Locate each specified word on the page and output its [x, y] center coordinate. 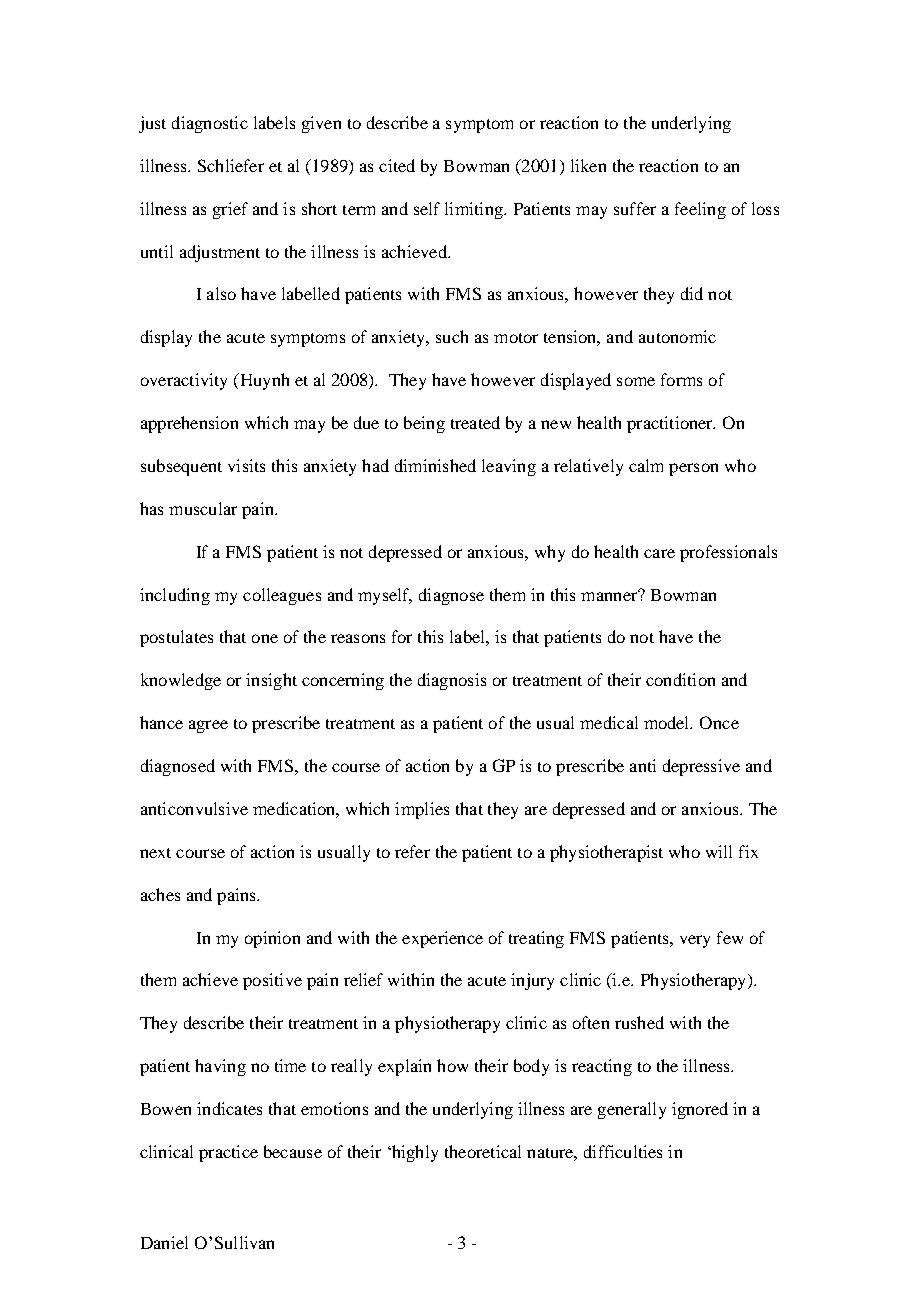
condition [680, 679]
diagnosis [452, 681]
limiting [475, 210]
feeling [700, 210]
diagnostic [210, 124]
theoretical [483, 1151]
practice [228, 1153]
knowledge [181, 681]
